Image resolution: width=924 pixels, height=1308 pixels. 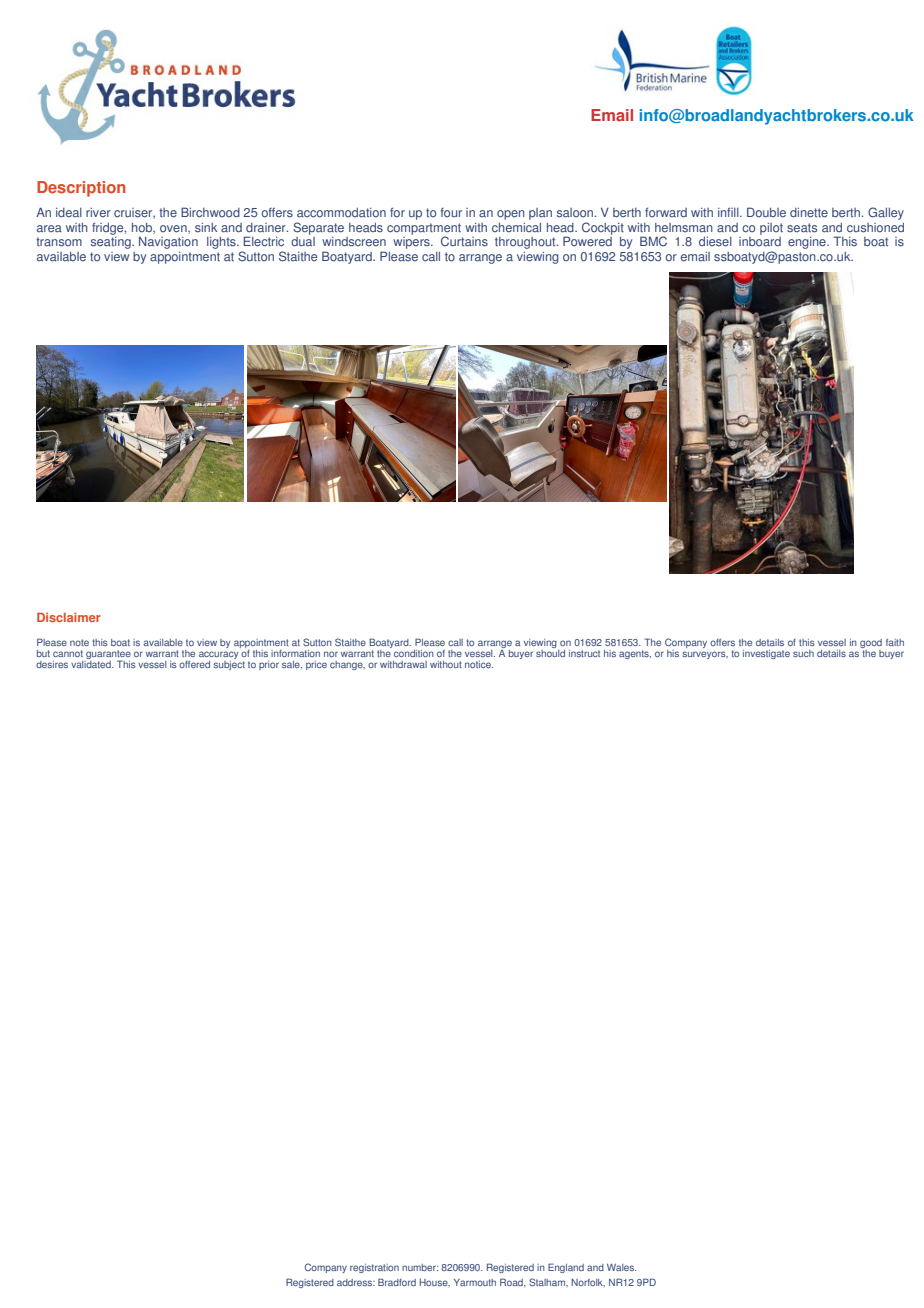 I want to click on condition, so click(x=414, y=653).
